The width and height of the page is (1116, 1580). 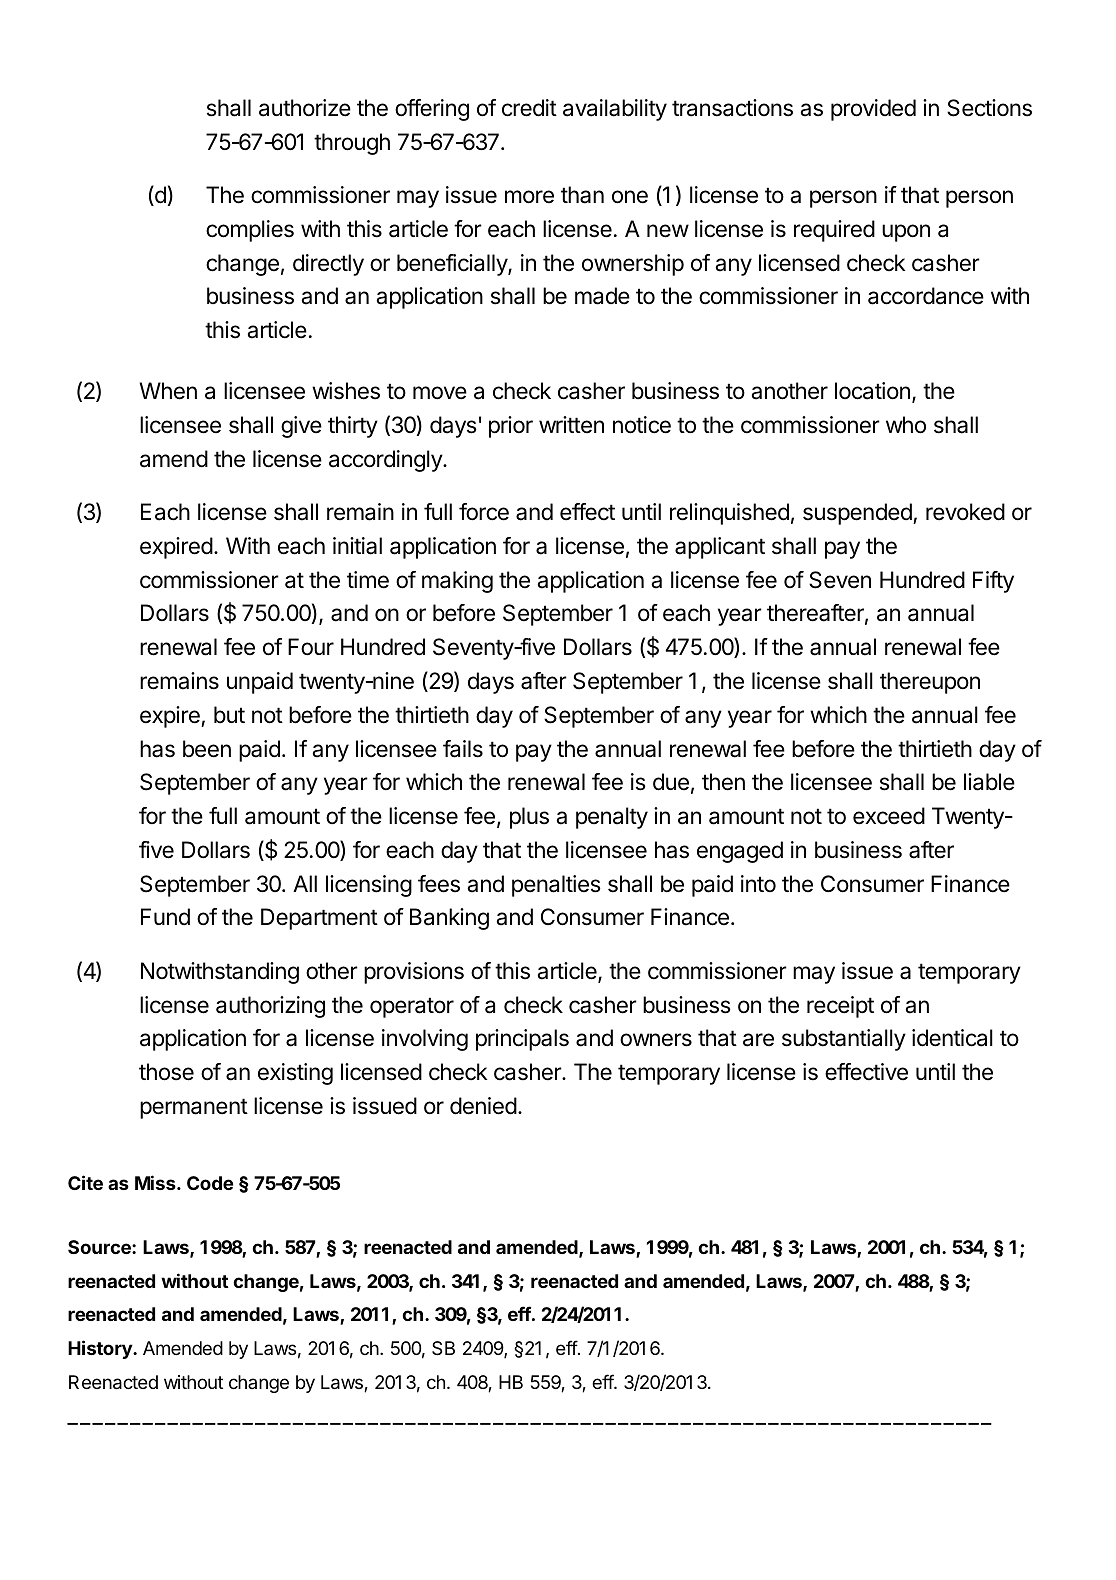 I want to click on who, so click(x=906, y=425).
